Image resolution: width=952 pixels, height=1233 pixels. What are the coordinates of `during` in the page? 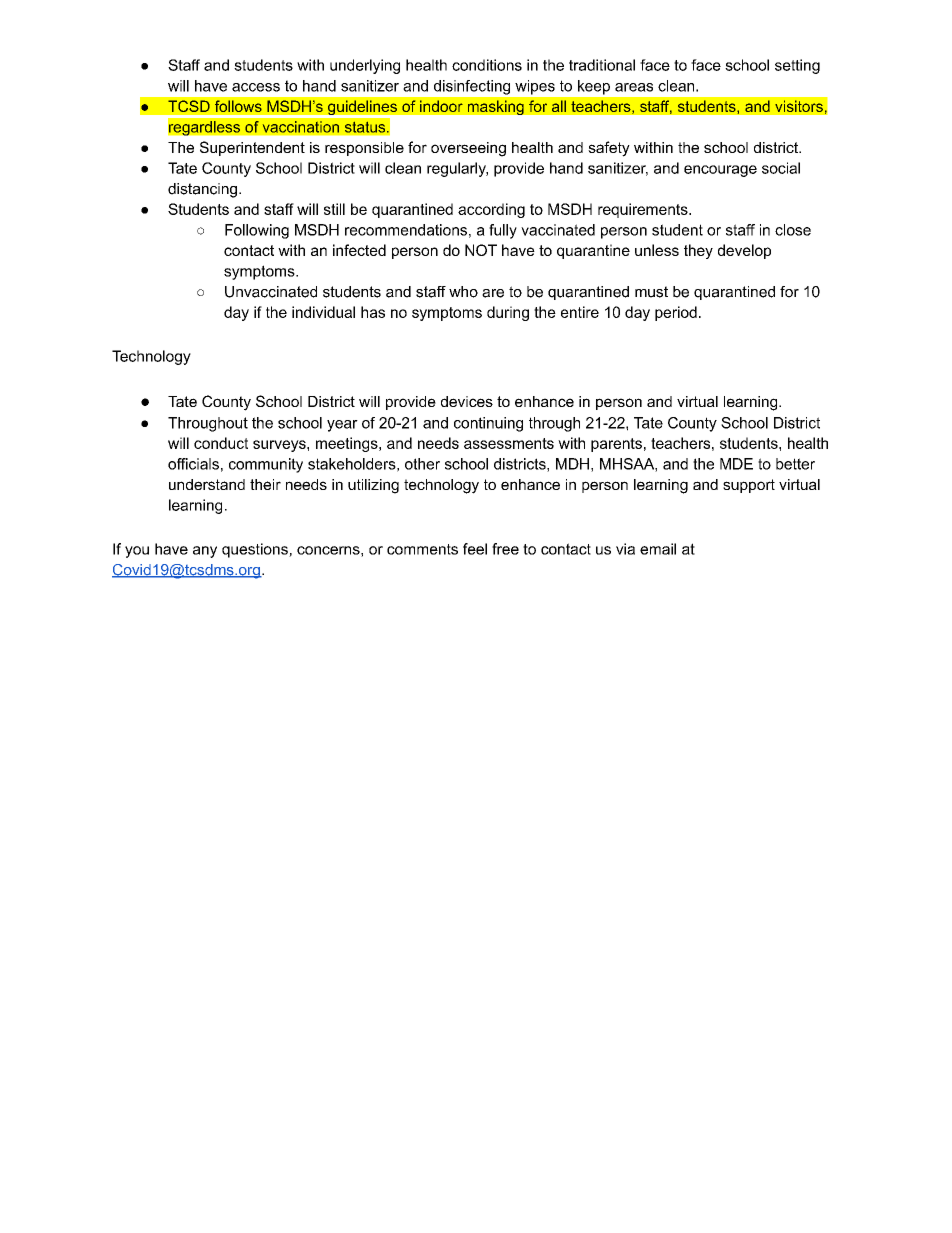 It's located at (508, 313).
